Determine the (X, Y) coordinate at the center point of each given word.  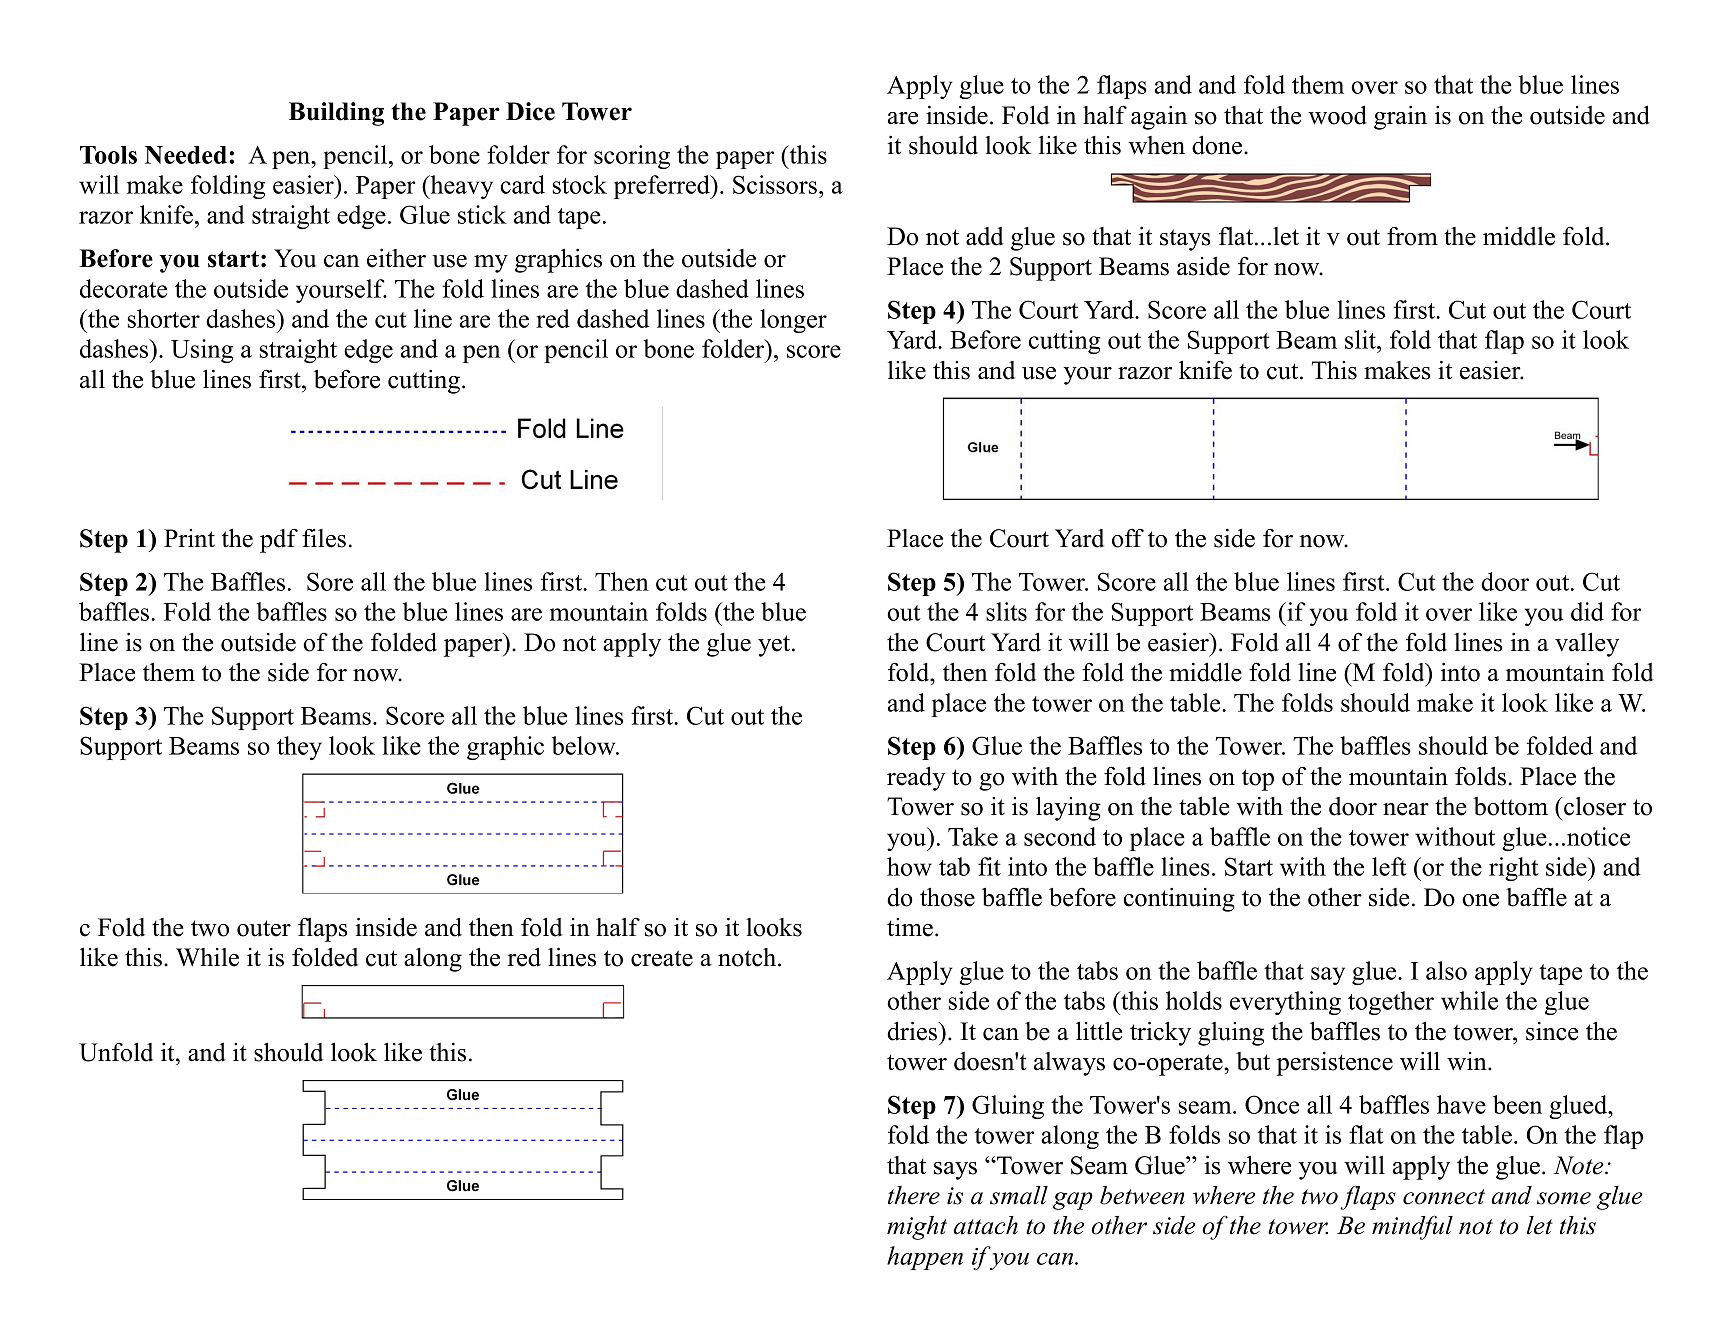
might (917, 1228)
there (914, 1195)
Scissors (775, 184)
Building (336, 114)
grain (1400, 118)
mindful (1412, 1227)
